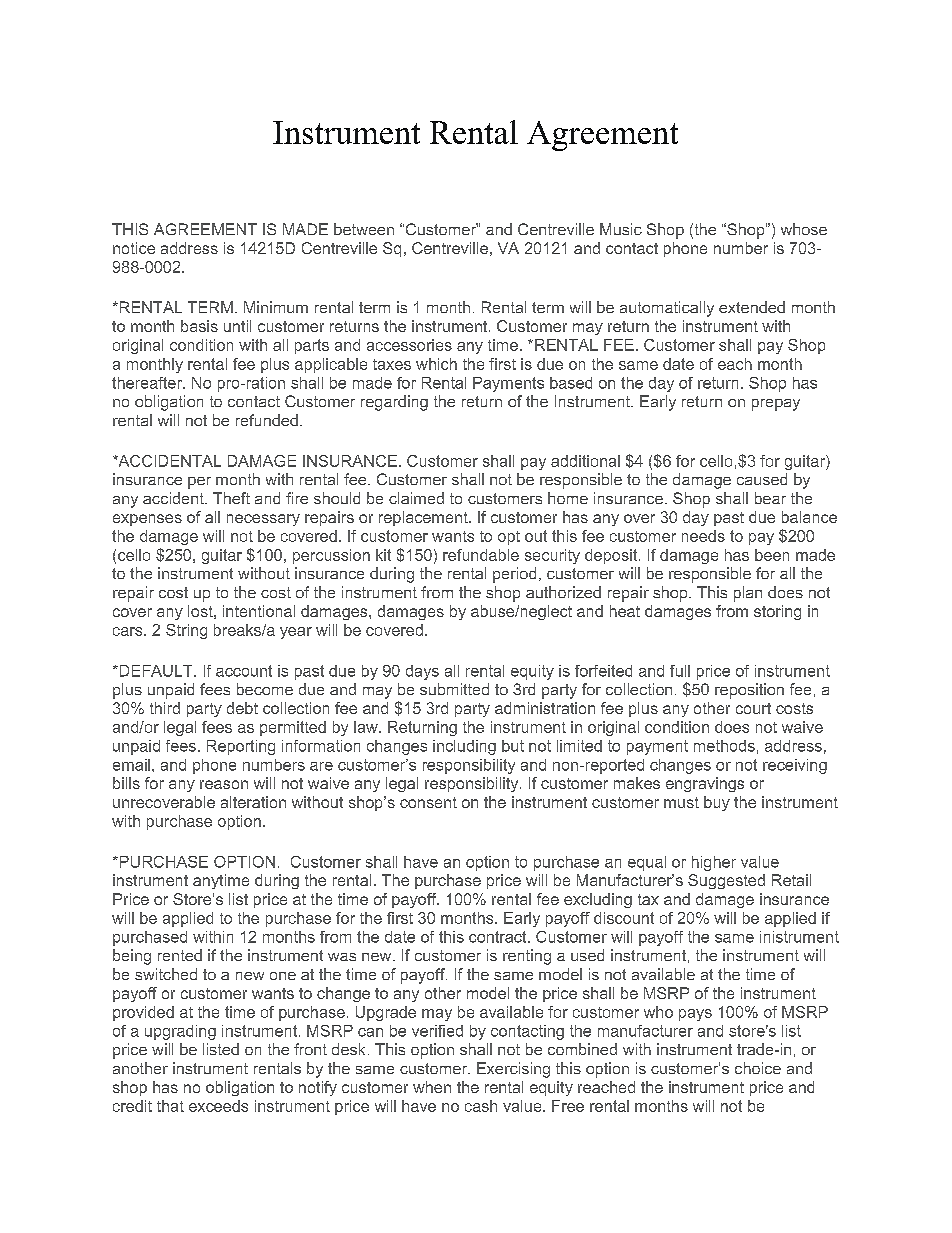 Image resolution: width=952 pixels, height=1233 pixels. What do you see at coordinates (758, 1068) in the screenshot?
I see `choice` at bounding box center [758, 1068].
